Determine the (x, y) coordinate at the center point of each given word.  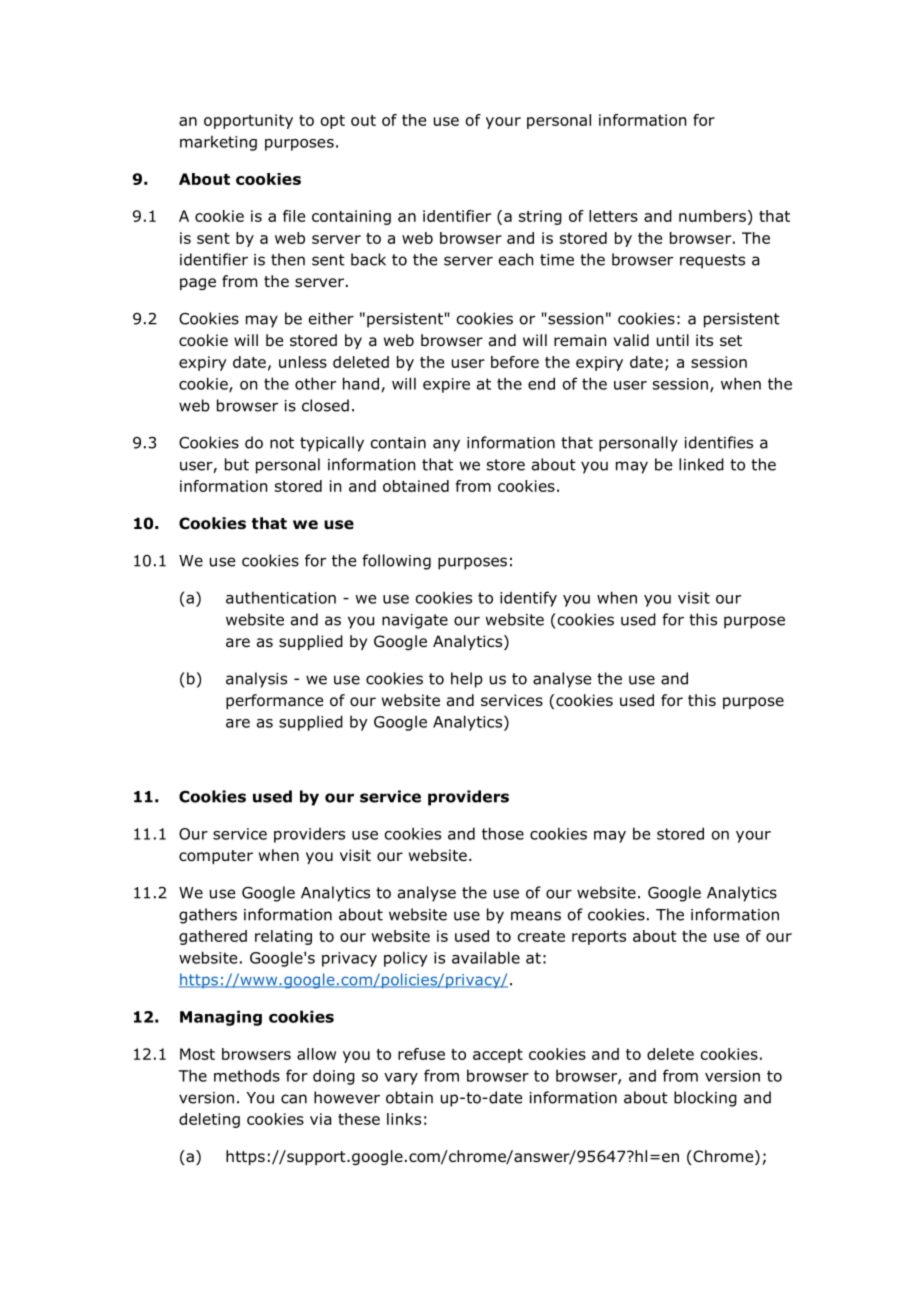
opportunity (248, 121)
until (673, 340)
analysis (256, 680)
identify (528, 599)
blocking (705, 1099)
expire (446, 385)
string (540, 217)
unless (303, 362)
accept (498, 1056)
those (503, 833)
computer (216, 857)
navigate (415, 621)
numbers (712, 216)
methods (247, 1075)
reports (599, 938)
